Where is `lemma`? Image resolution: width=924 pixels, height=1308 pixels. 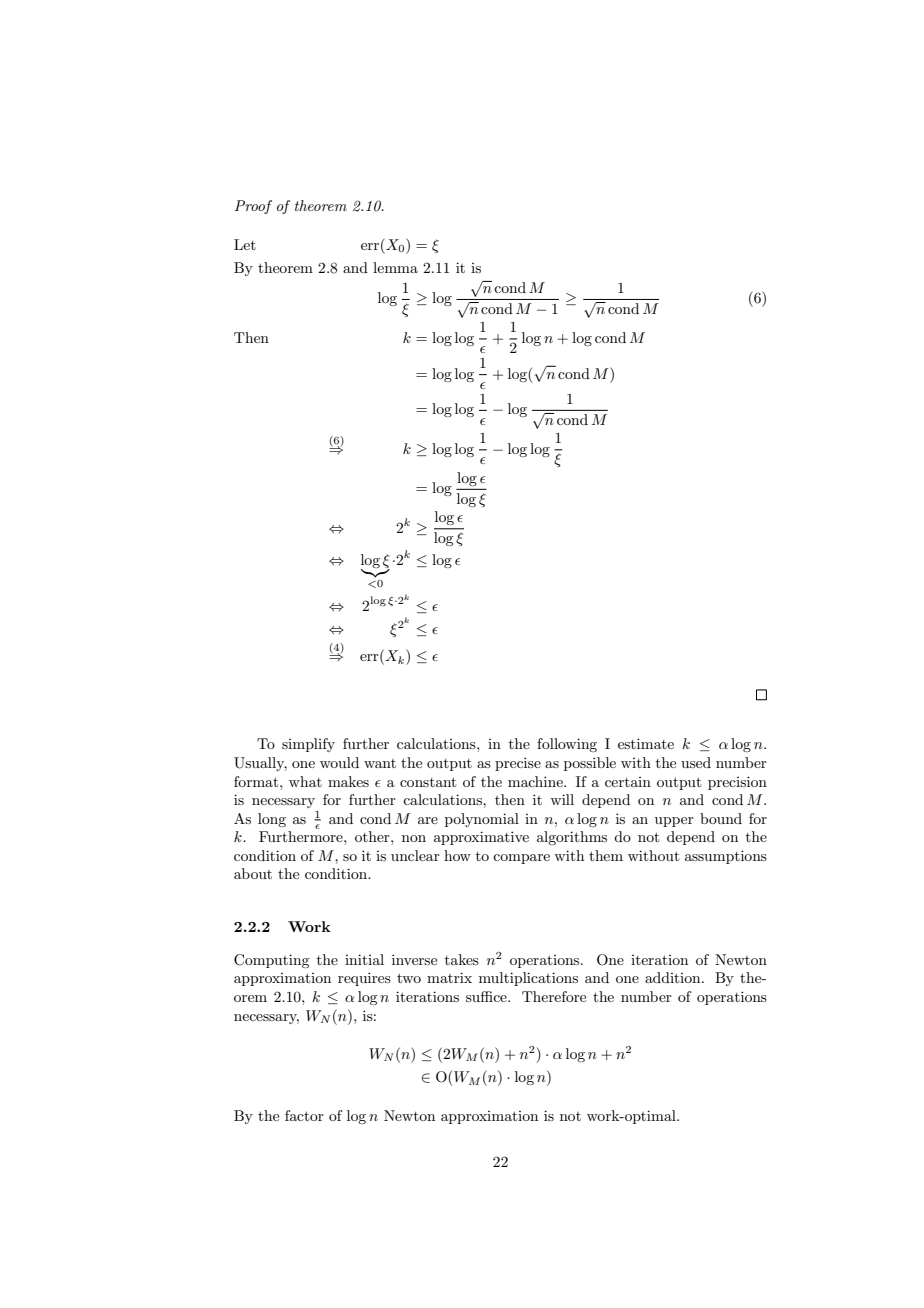
lemma is located at coordinates (395, 267).
